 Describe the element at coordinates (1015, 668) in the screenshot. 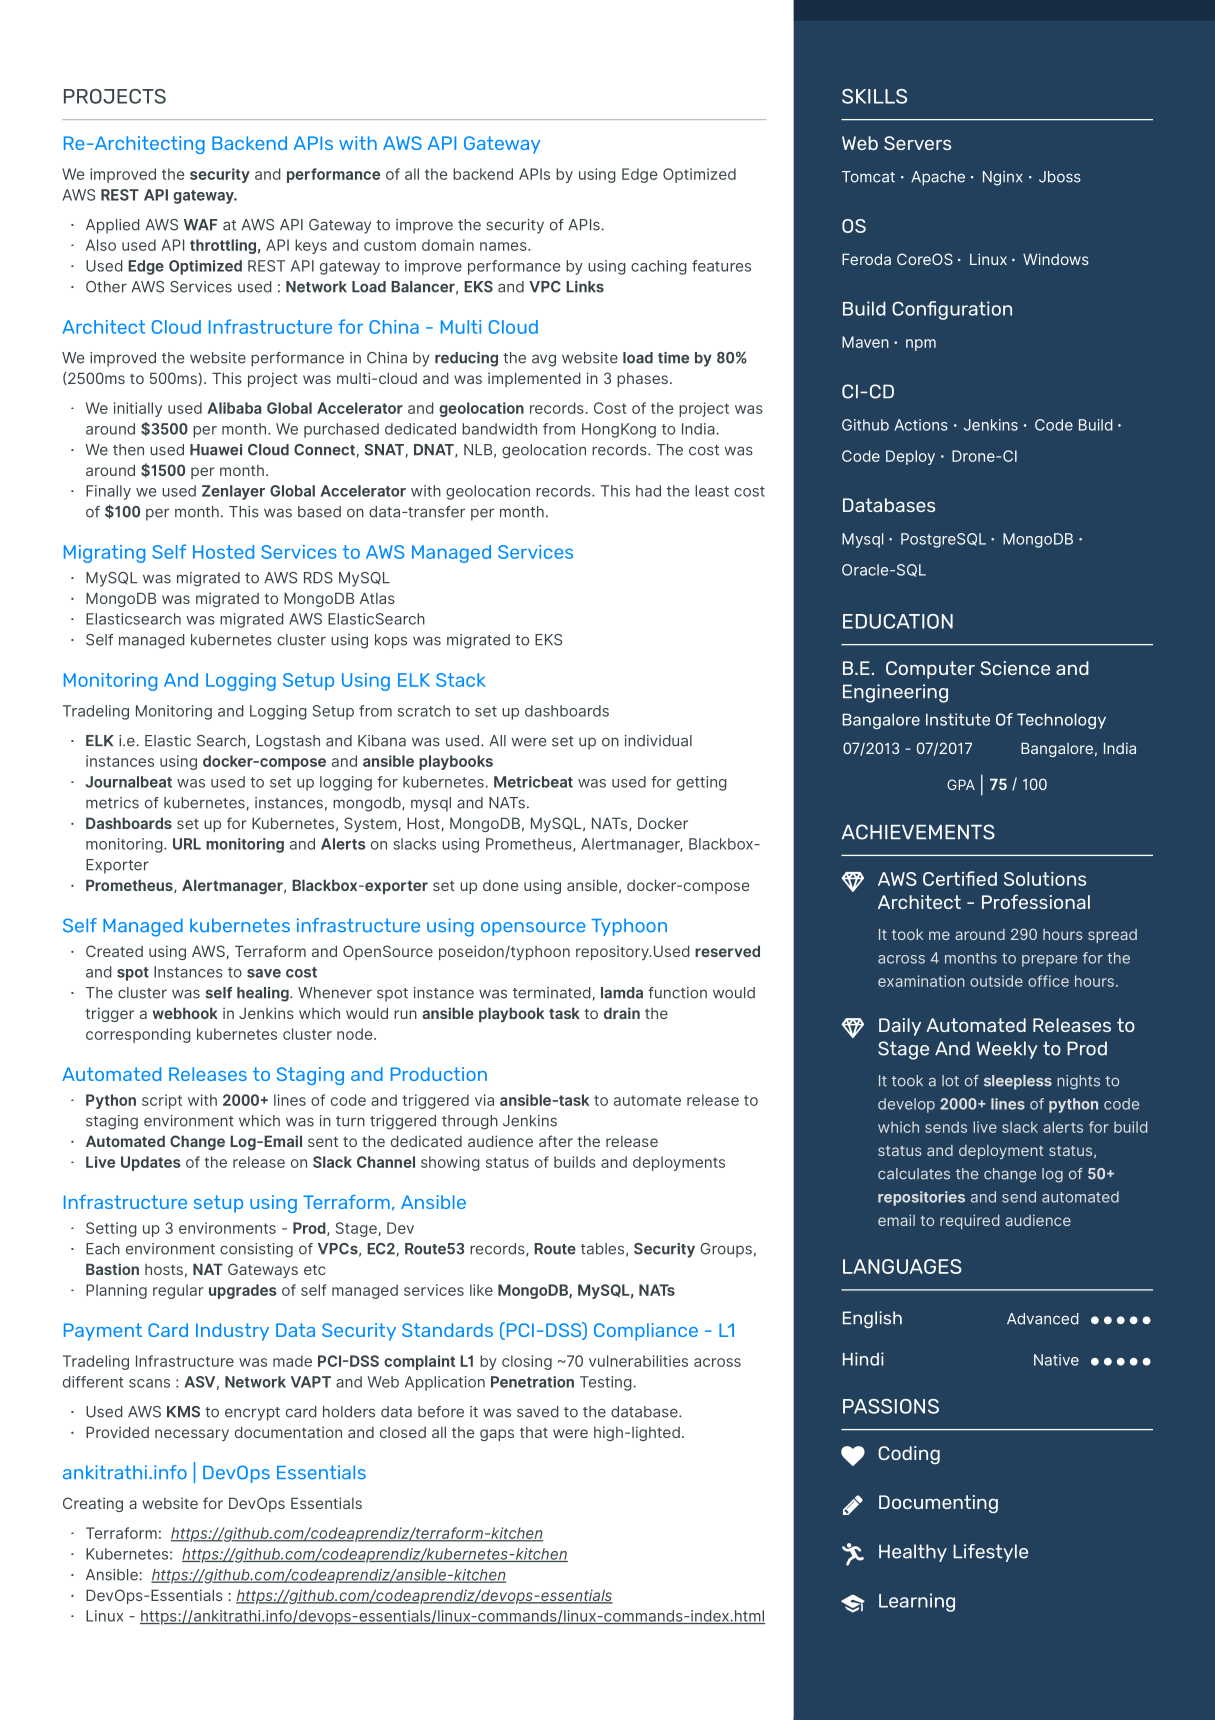

I see `Science` at that location.
